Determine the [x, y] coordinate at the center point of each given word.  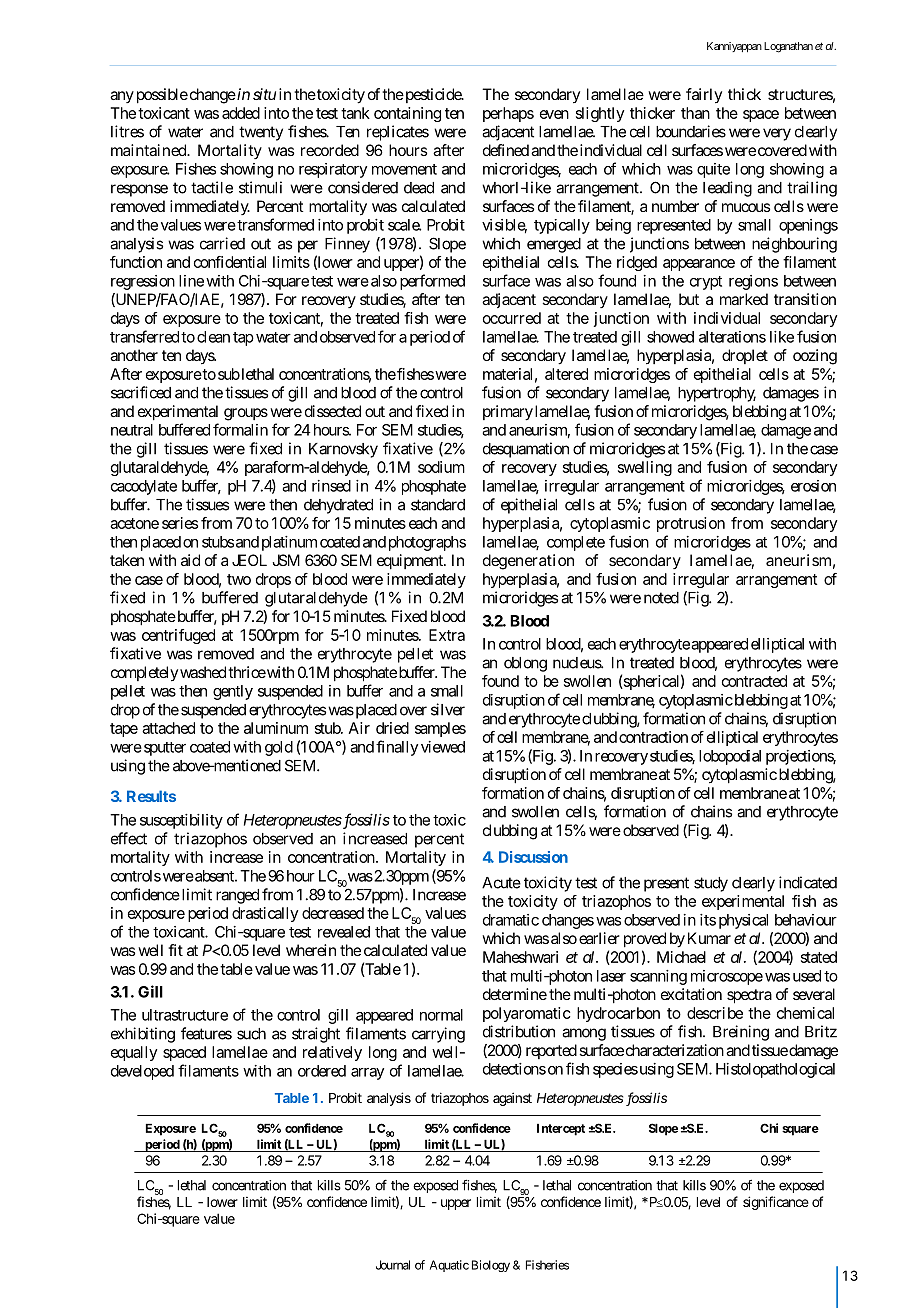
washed [203, 672]
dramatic [511, 920]
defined [506, 150]
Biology [491, 1266]
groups [246, 414]
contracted [754, 681]
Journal [393, 1265]
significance [776, 1203]
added [241, 113]
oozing [815, 357]
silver [448, 709]
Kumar [709, 938]
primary [508, 413]
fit [175, 950]
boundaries [691, 131]
